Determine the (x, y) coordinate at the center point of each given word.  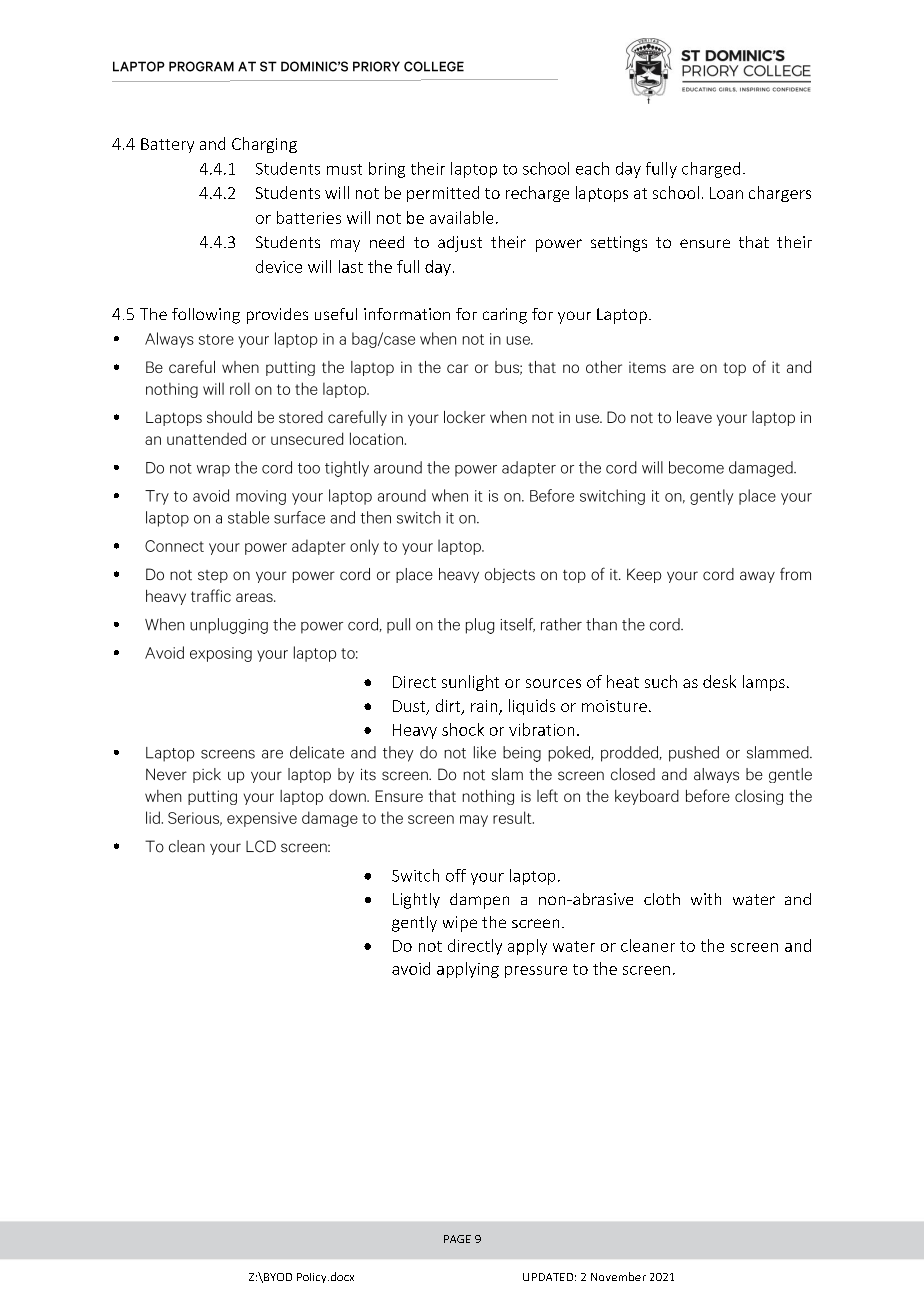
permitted (443, 194)
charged (711, 170)
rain (485, 707)
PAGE (457, 1239)
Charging (264, 145)
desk (719, 681)
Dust (410, 707)
